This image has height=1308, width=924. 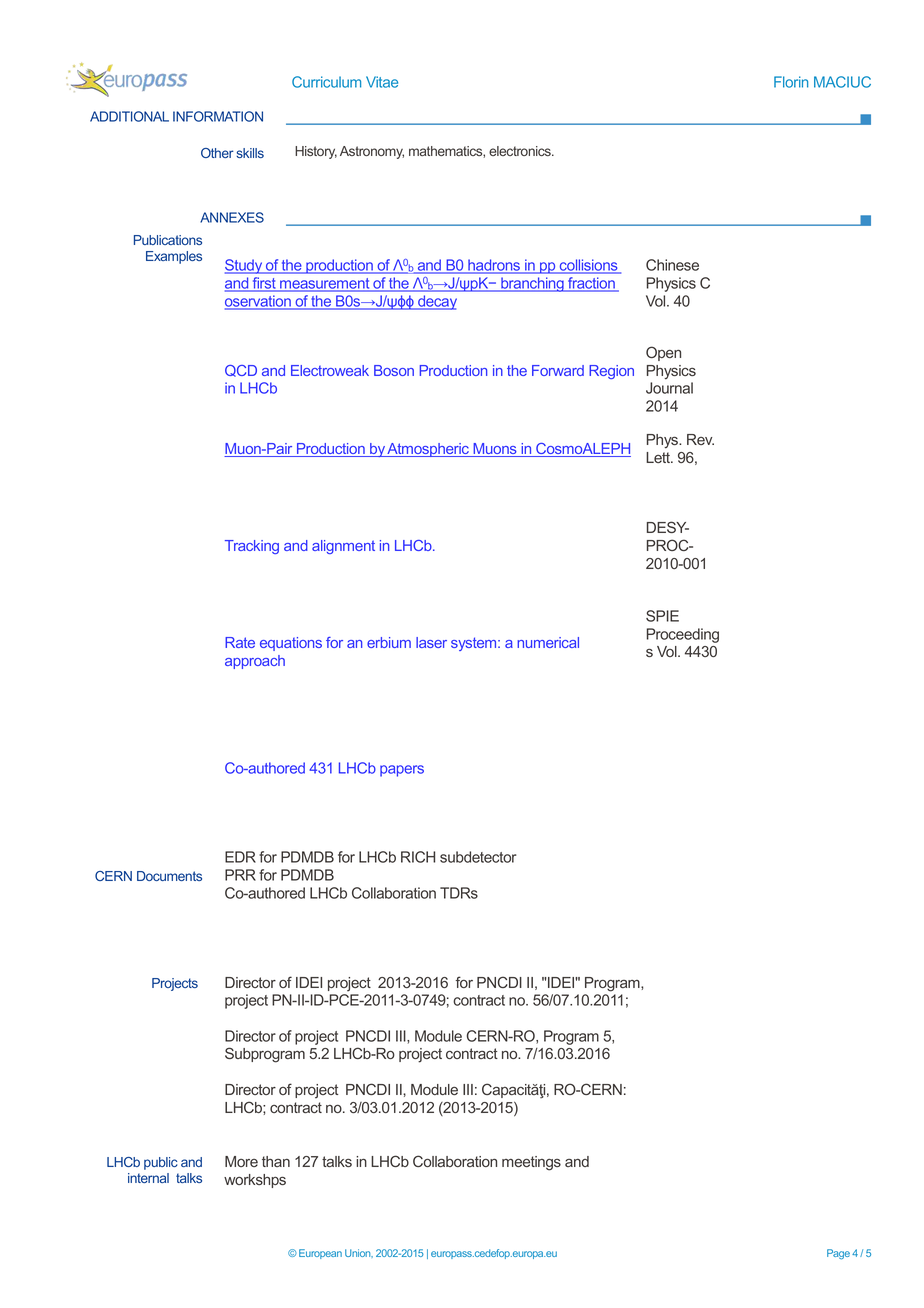 I want to click on meetings, so click(x=531, y=1163).
